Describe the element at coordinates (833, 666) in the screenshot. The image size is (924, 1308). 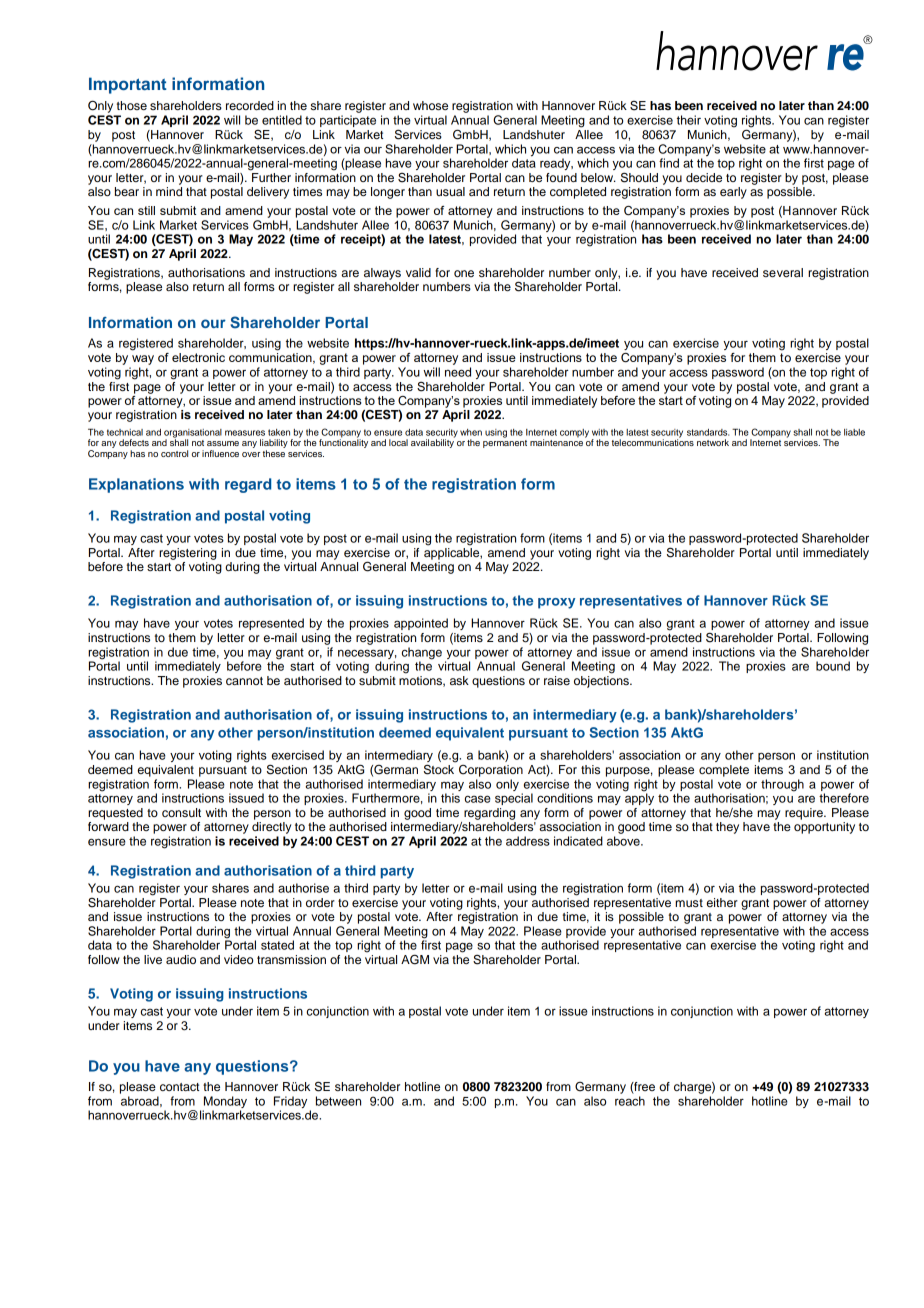
I see `bound` at that location.
